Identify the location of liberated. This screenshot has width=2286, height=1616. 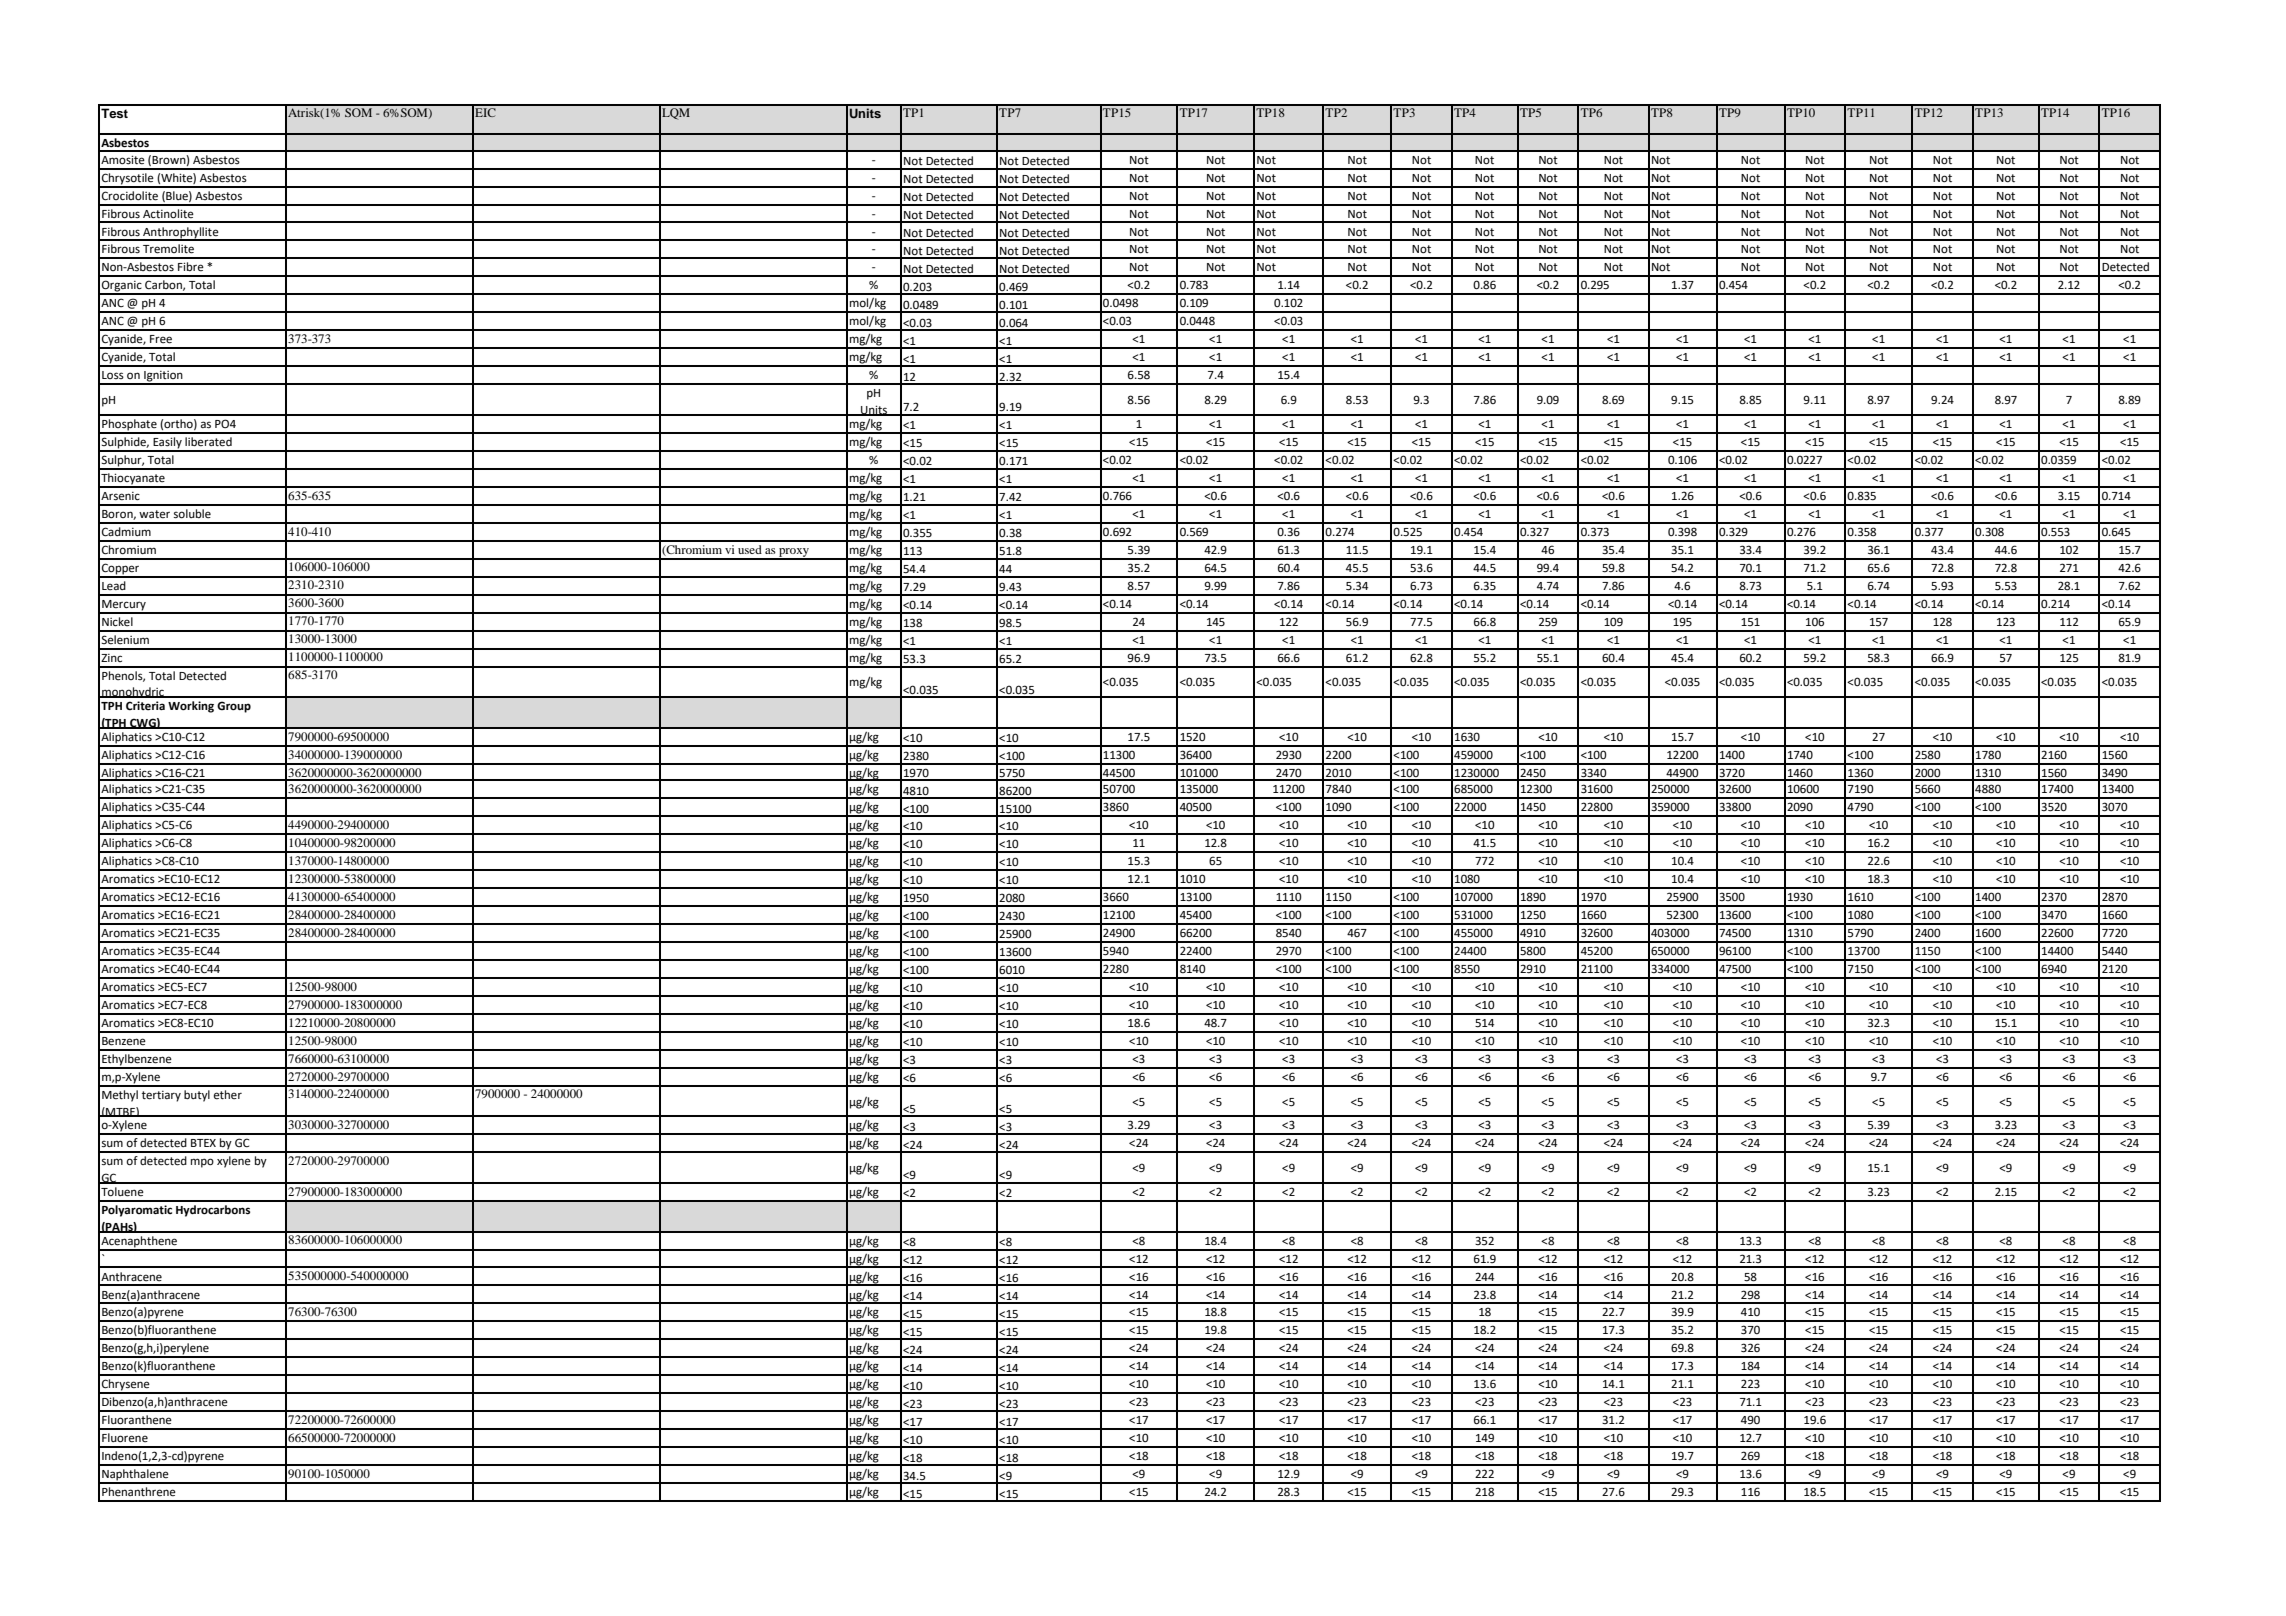
(208, 442).
